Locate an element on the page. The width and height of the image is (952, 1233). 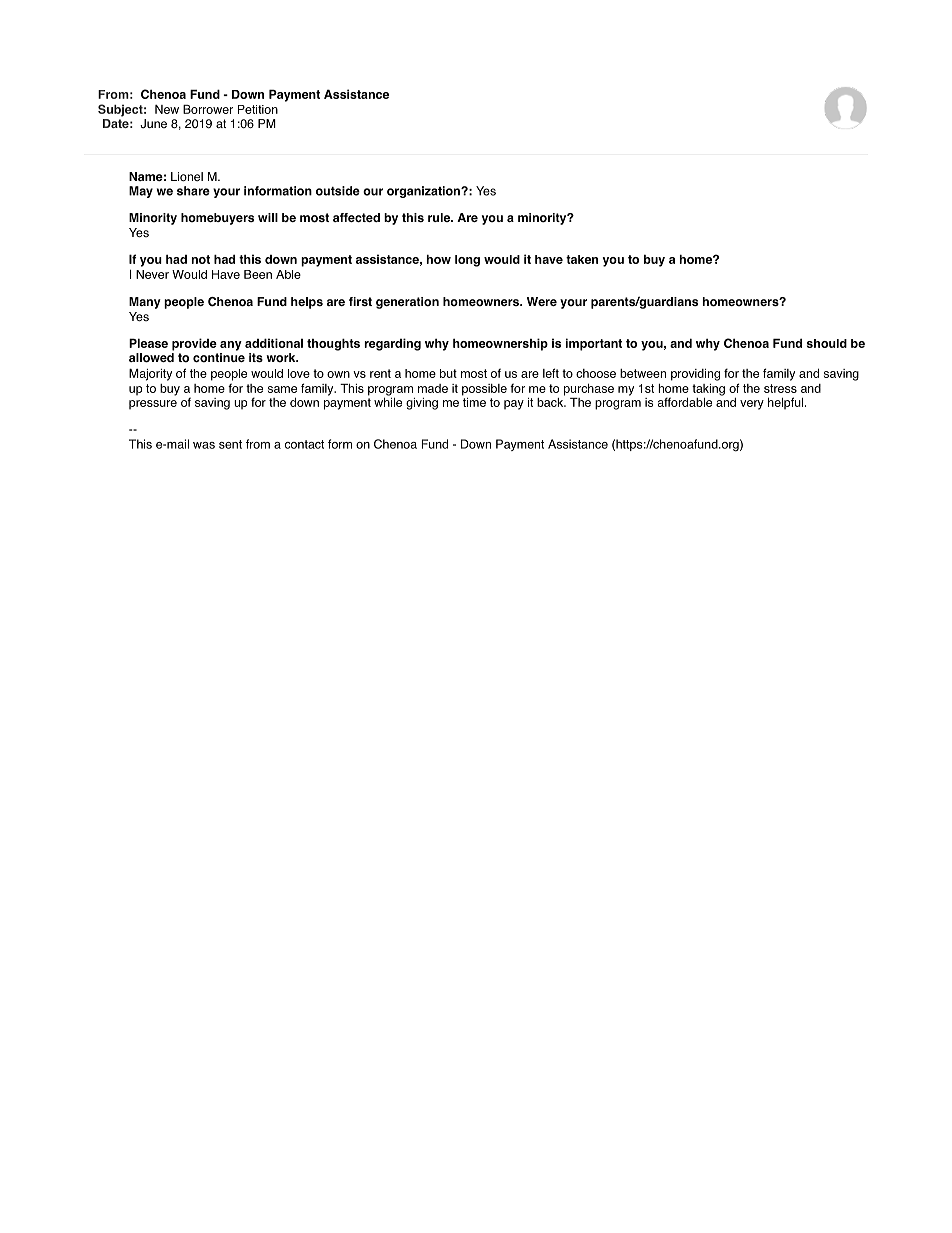
long is located at coordinates (467, 261).
